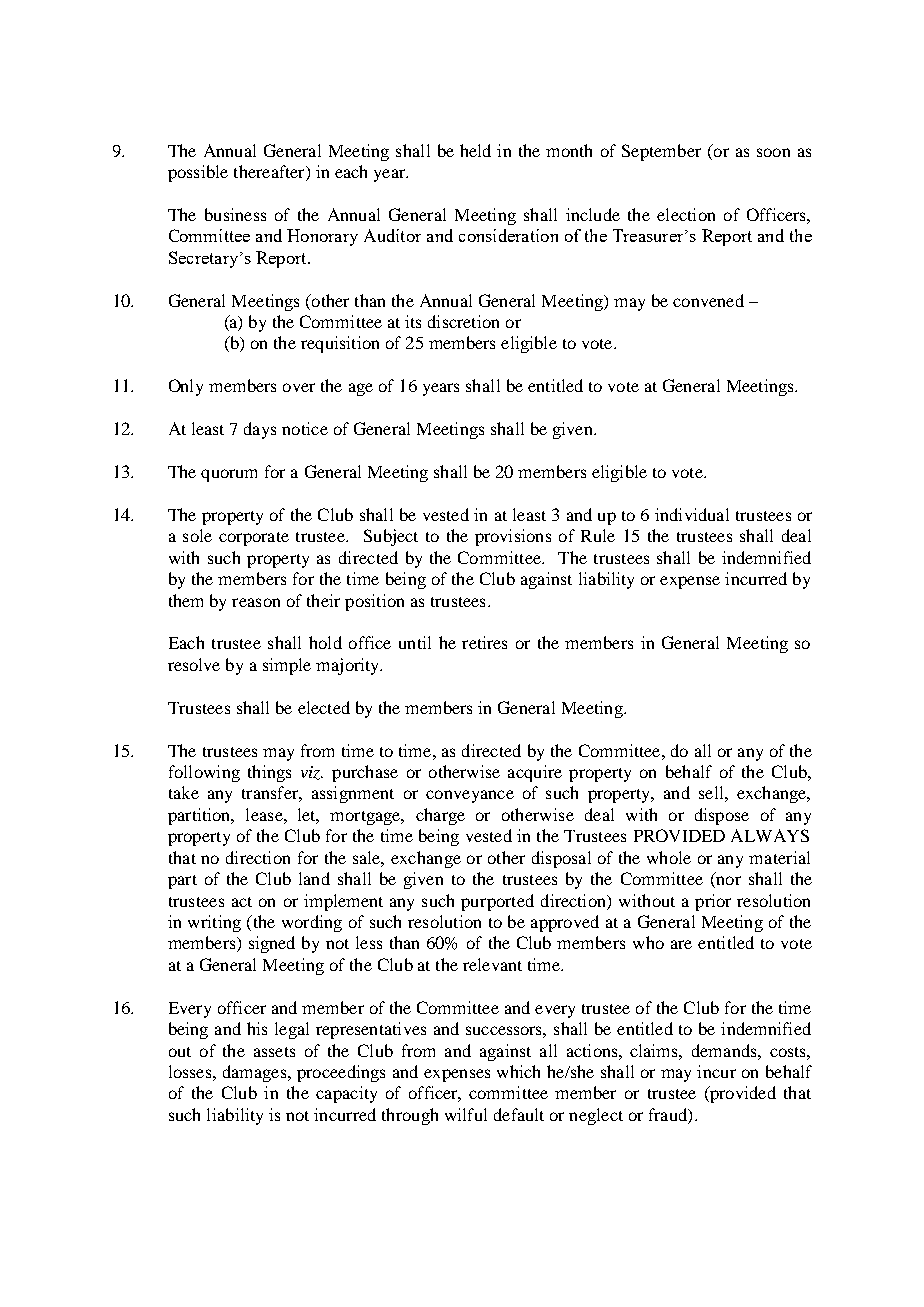  Describe the element at coordinates (229, 475) in the page. I see `quorum` at that location.
